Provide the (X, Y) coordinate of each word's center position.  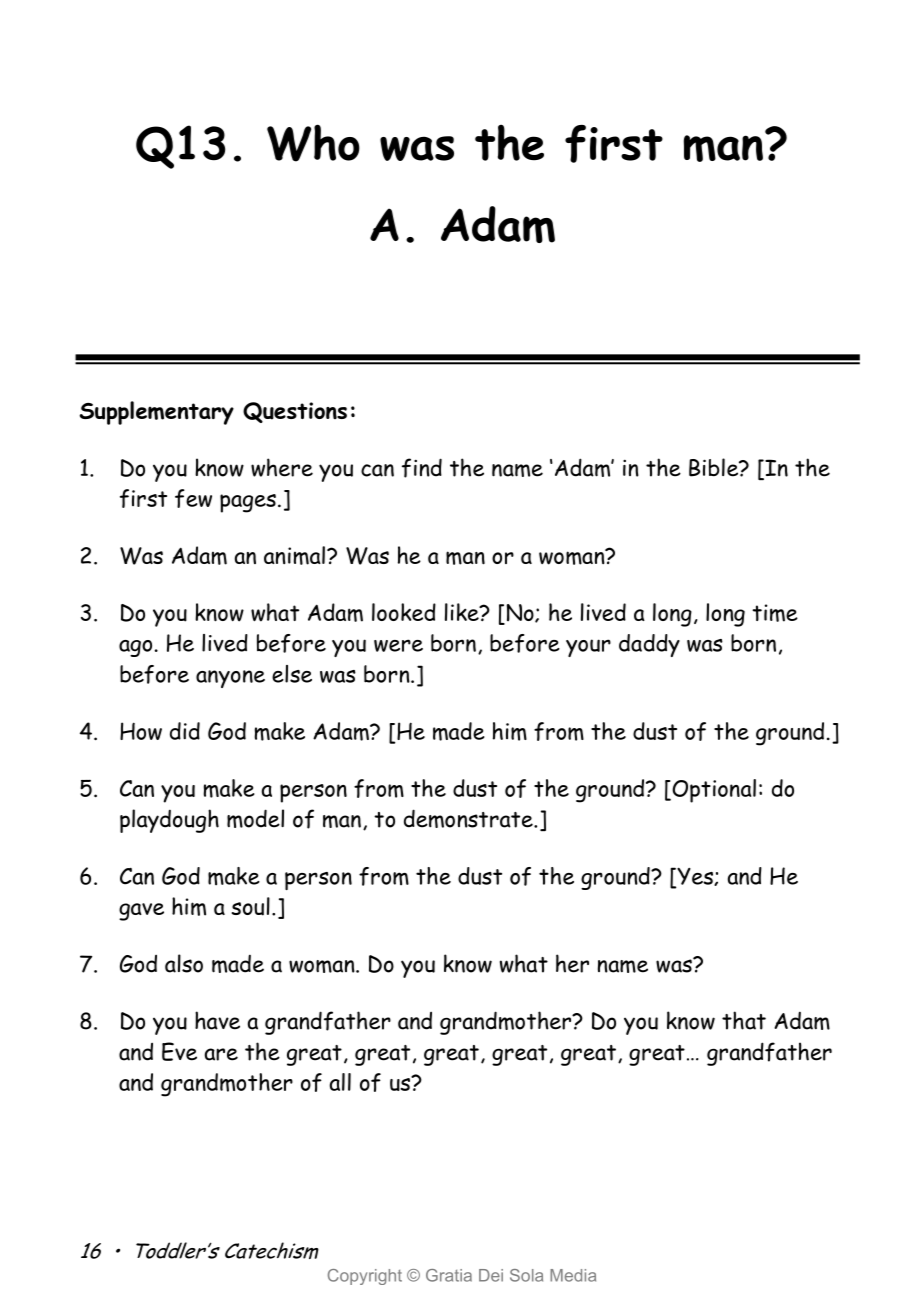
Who (313, 143)
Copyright (365, 1277)
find (422, 468)
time (775, 613)
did (185, 731)
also (184, 963)
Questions (295, 412)
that (744, 1020)
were (398, 645)
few (193, 498)
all (340, 1082)
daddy (649, 645)
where (282, 467)
